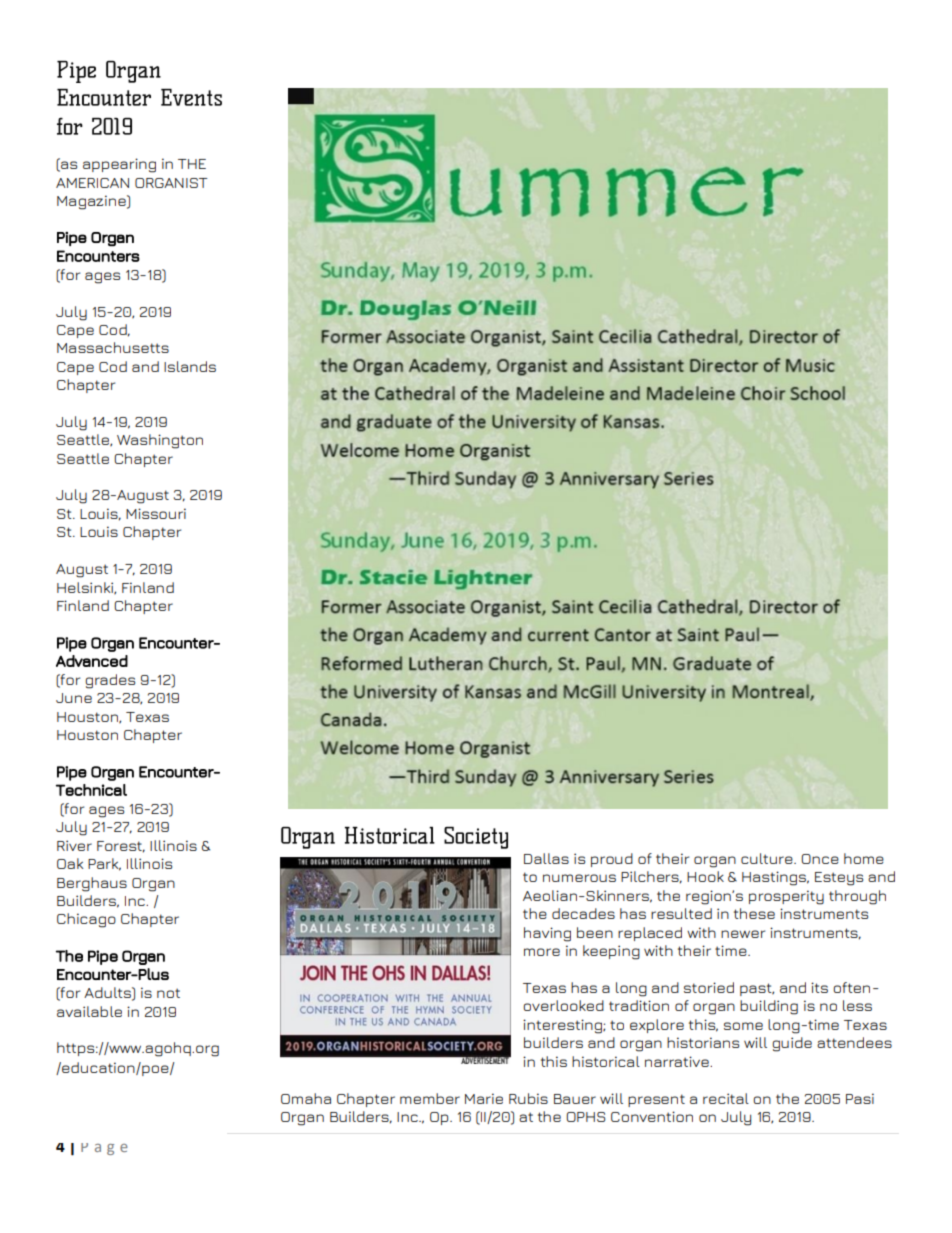 This image has height=1233, width=952. Describe the element at coordinates (546, 858) in the image. I see `Dallas` at that location.
